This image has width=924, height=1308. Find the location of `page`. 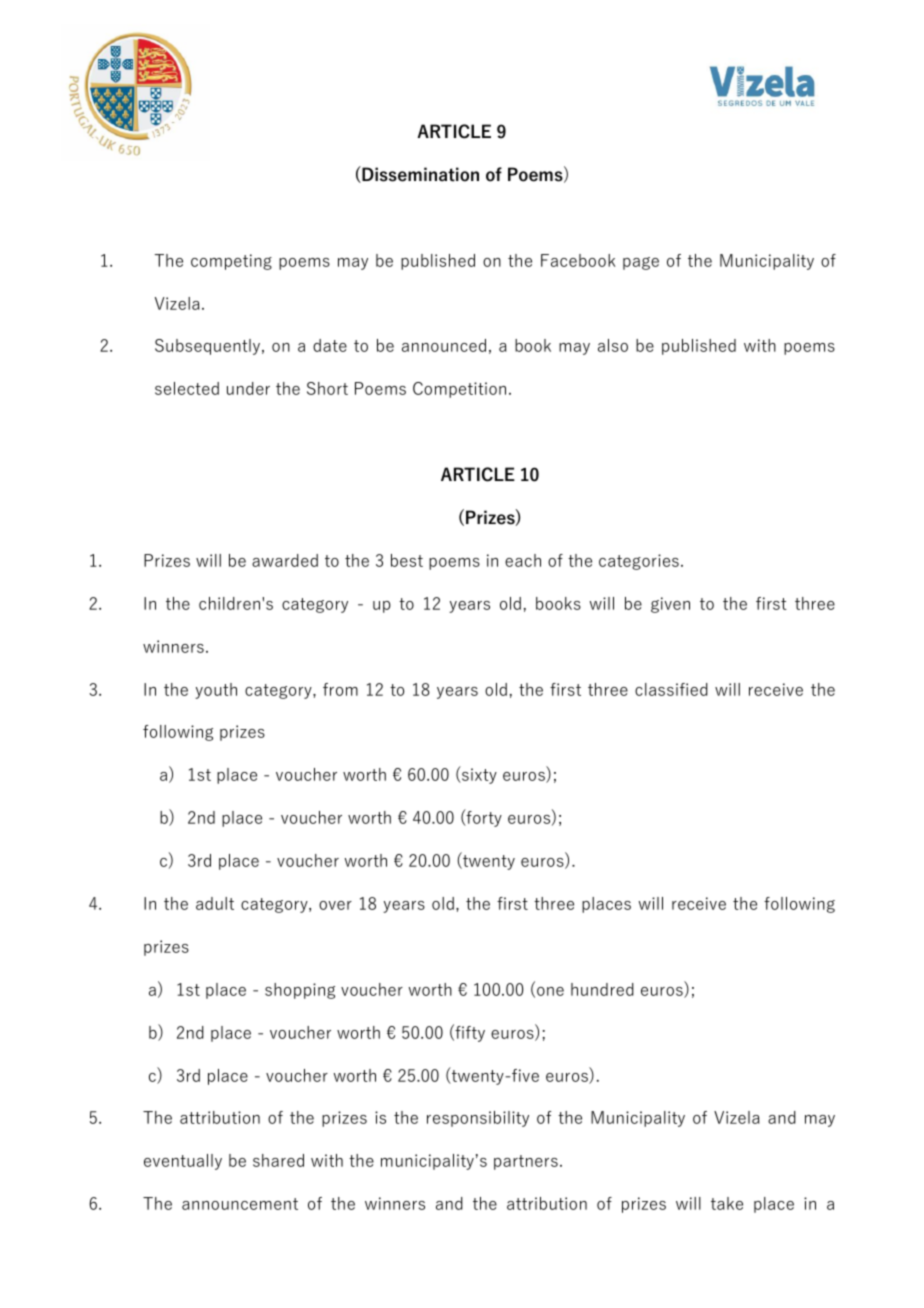

page is located at coordinates (641, 263).
